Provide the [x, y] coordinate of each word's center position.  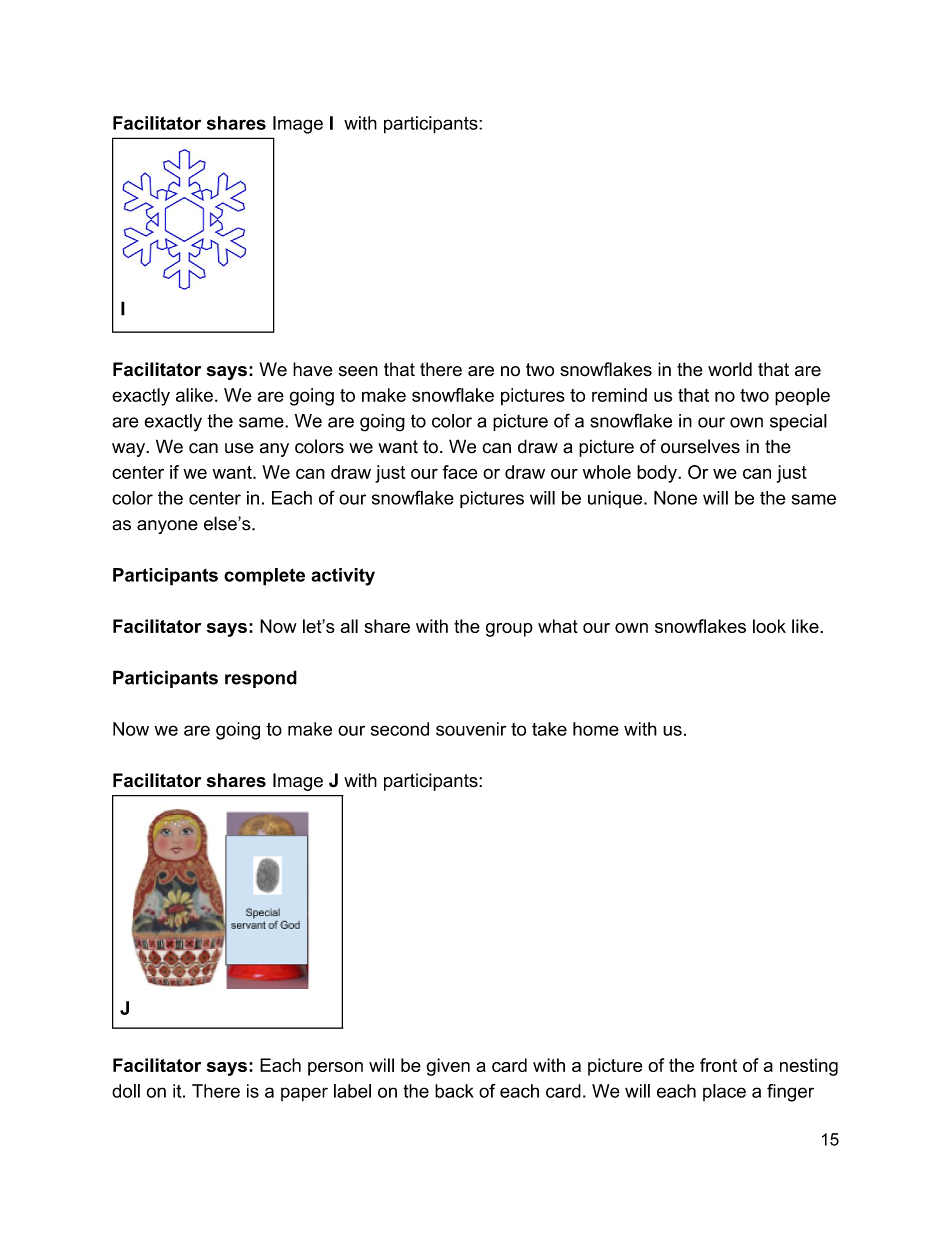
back [454, 1091]
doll [126, 1091]
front [718, 1065]
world [730, 369]
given [448, 1067]
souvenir [471, 729]
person [335, 1069]
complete [264, 577]
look [769, 626]
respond [261, 679]
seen [358, 371]
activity [343, 577]
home [596, 729]
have [312, 369]
